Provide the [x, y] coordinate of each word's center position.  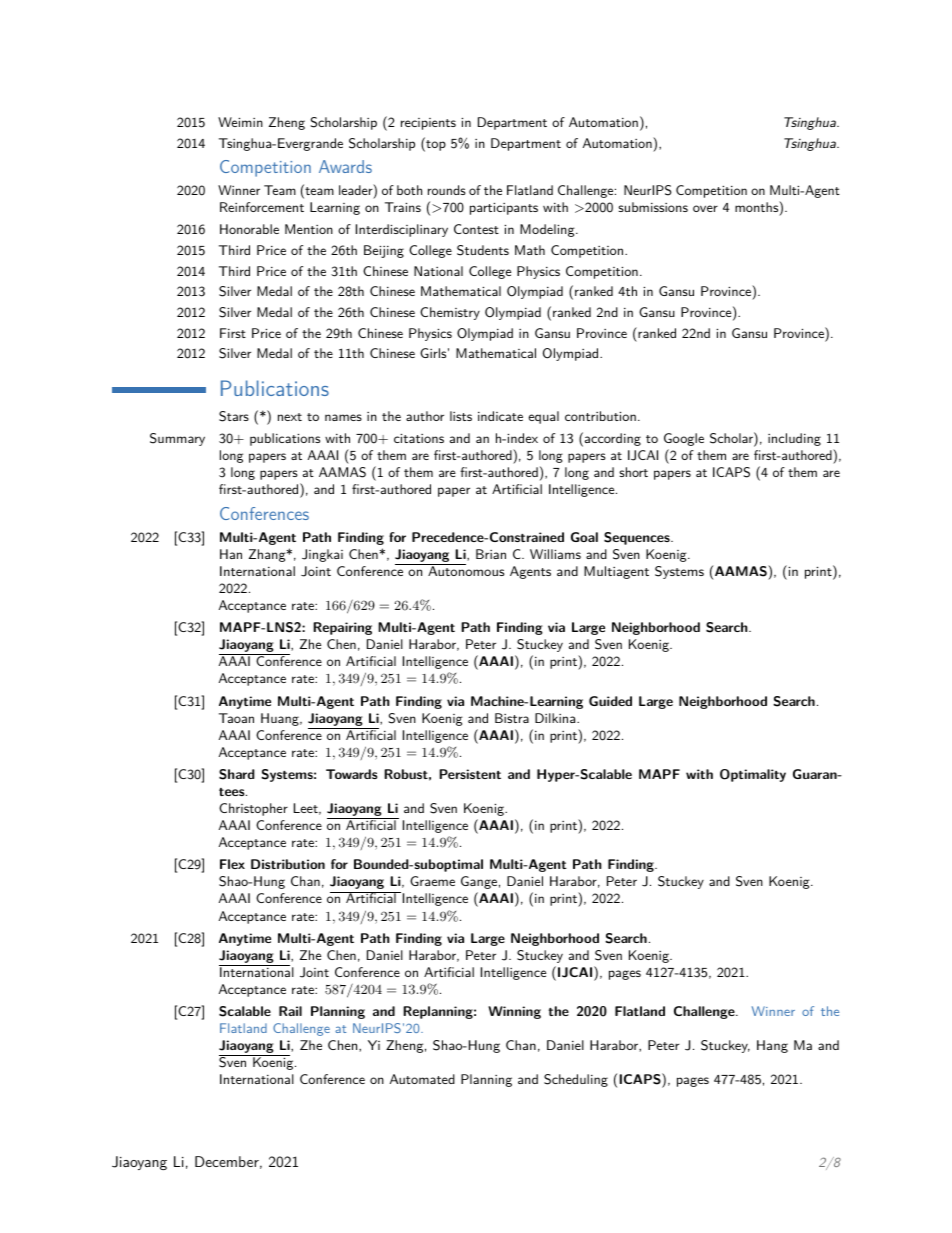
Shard [237, 774]
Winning [514, 1012]
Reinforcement [262, 207]
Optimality [753, 775]
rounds [447, 190]
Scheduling [576, 1080]
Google [684, 439]
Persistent [470, 774]
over [705, 208]
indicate [500, 416]
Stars [234, 416]
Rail [290, 1011]
